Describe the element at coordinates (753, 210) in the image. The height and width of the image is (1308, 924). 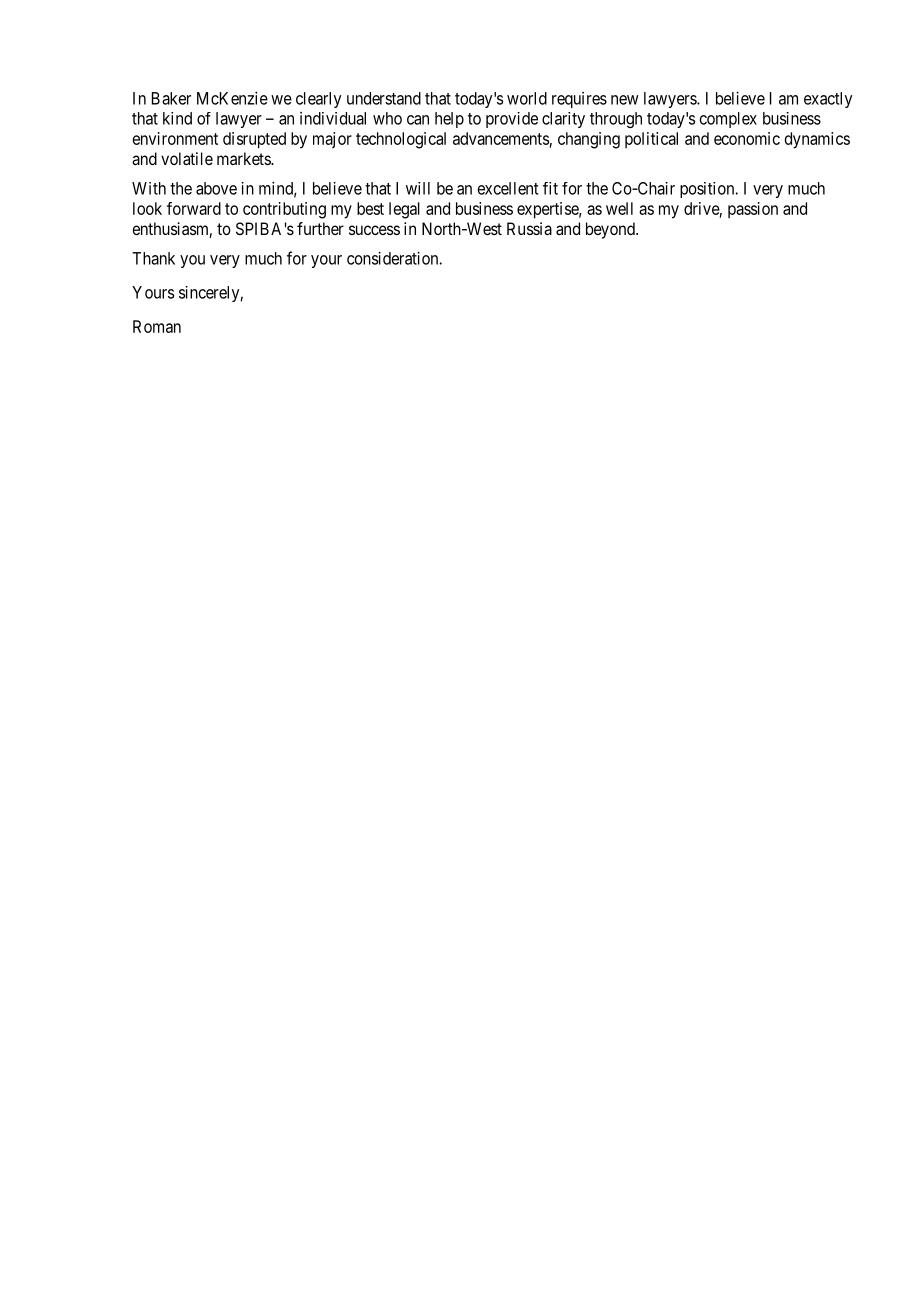
I see `passion` at that location.
